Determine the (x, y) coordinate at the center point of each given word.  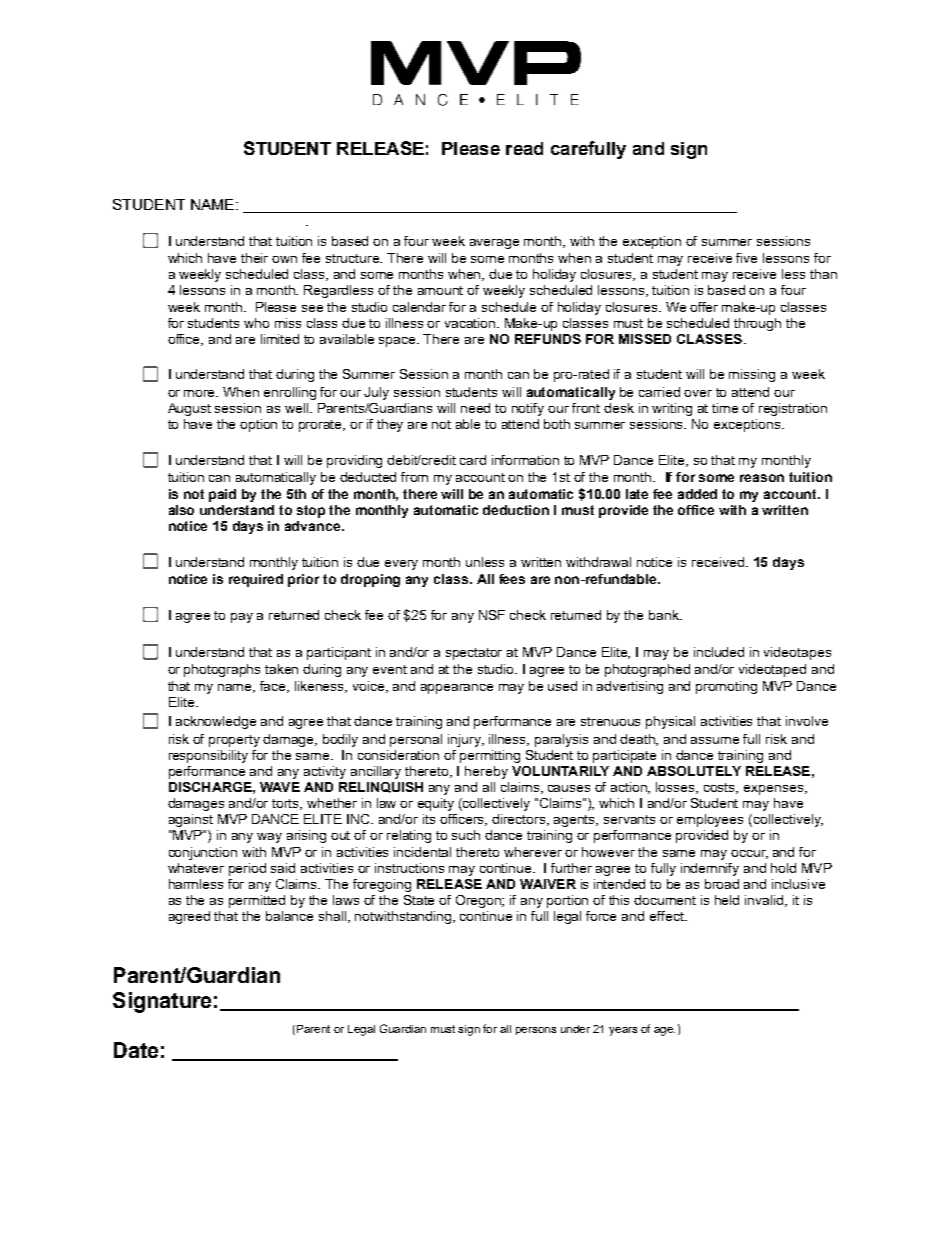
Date (136, 1050)
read (524, 148)
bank (665, 615)
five (746, 258)
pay (242, 618)
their (254, 258)
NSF (492, 615)
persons (536, 1031)
